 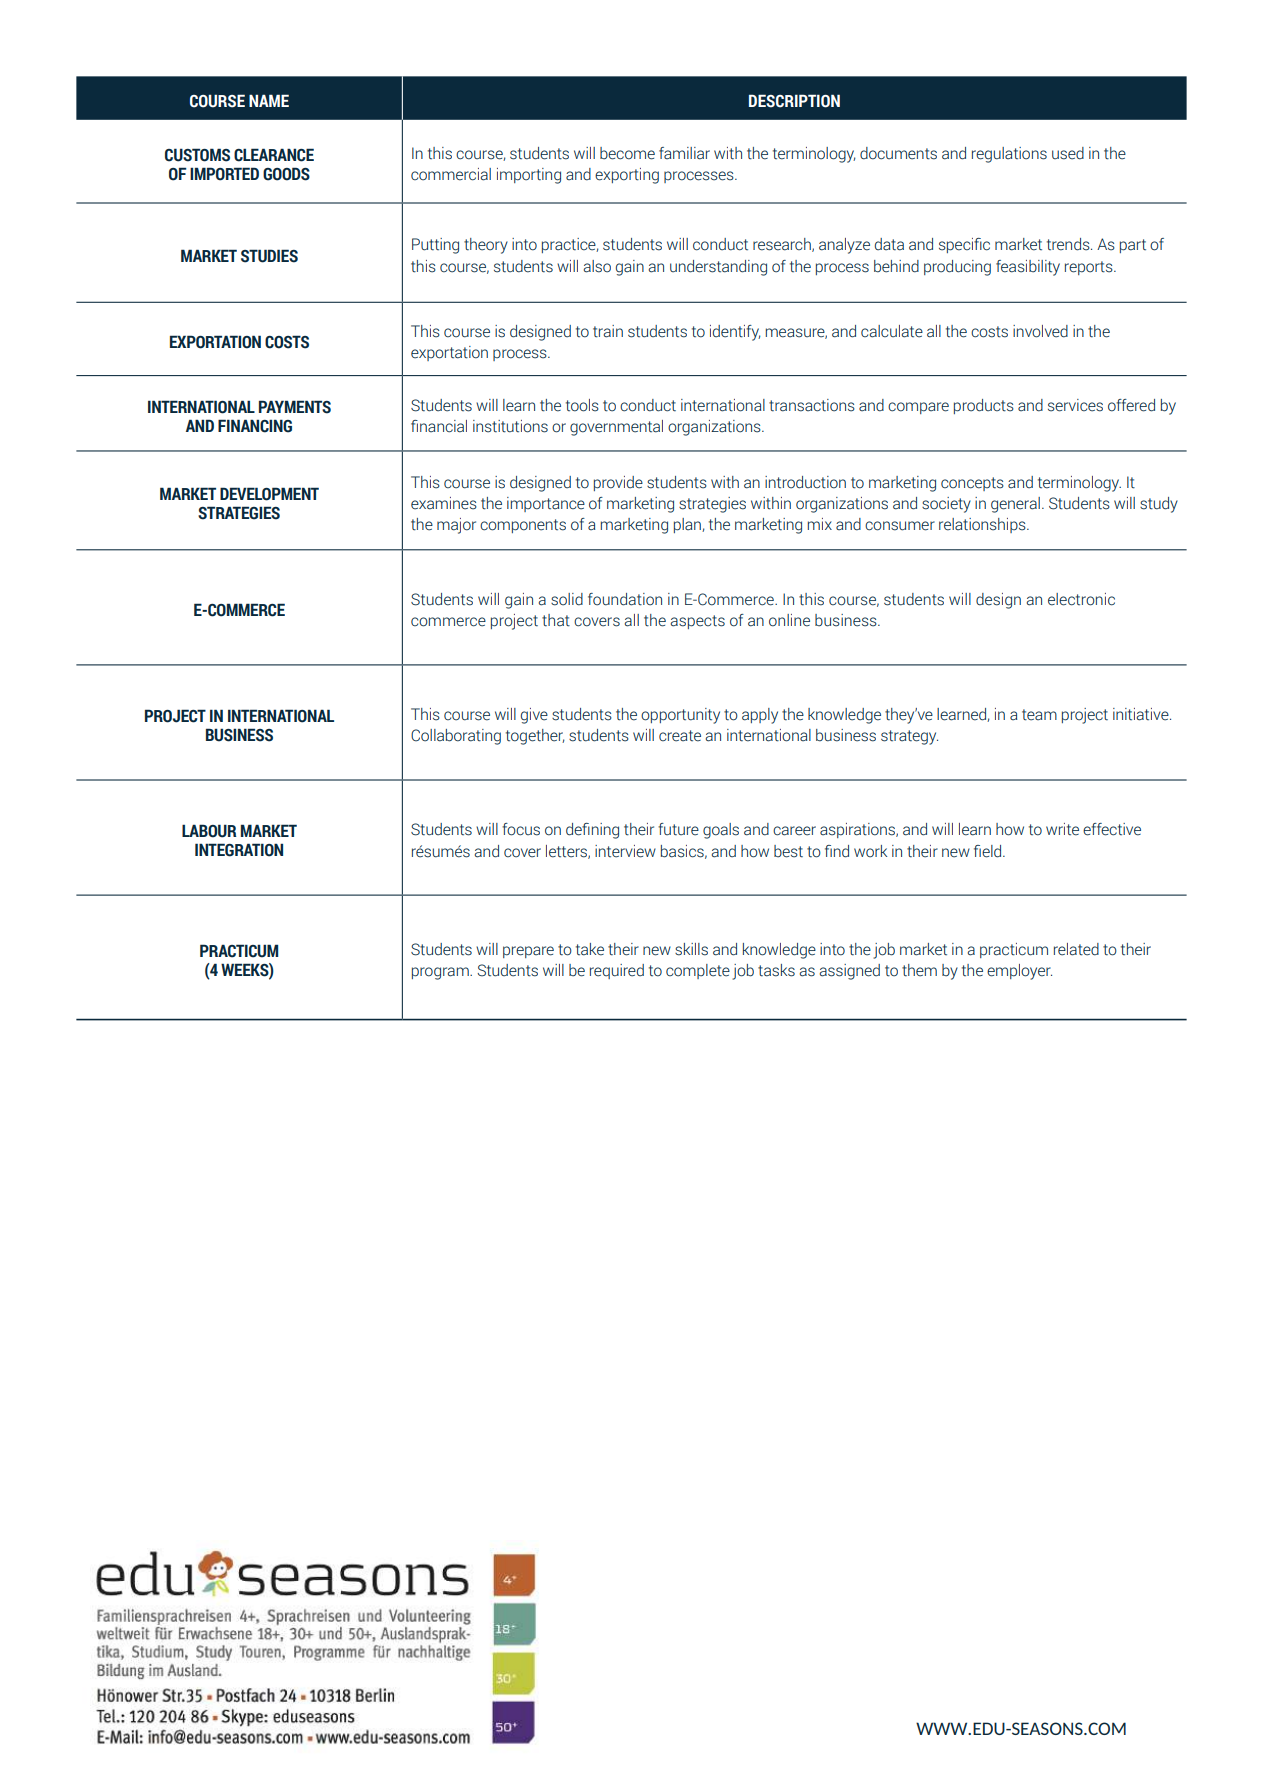 What do you see at coordinates (691, 949) in the page?
I see `skills` at bounding box center [691, 949].
